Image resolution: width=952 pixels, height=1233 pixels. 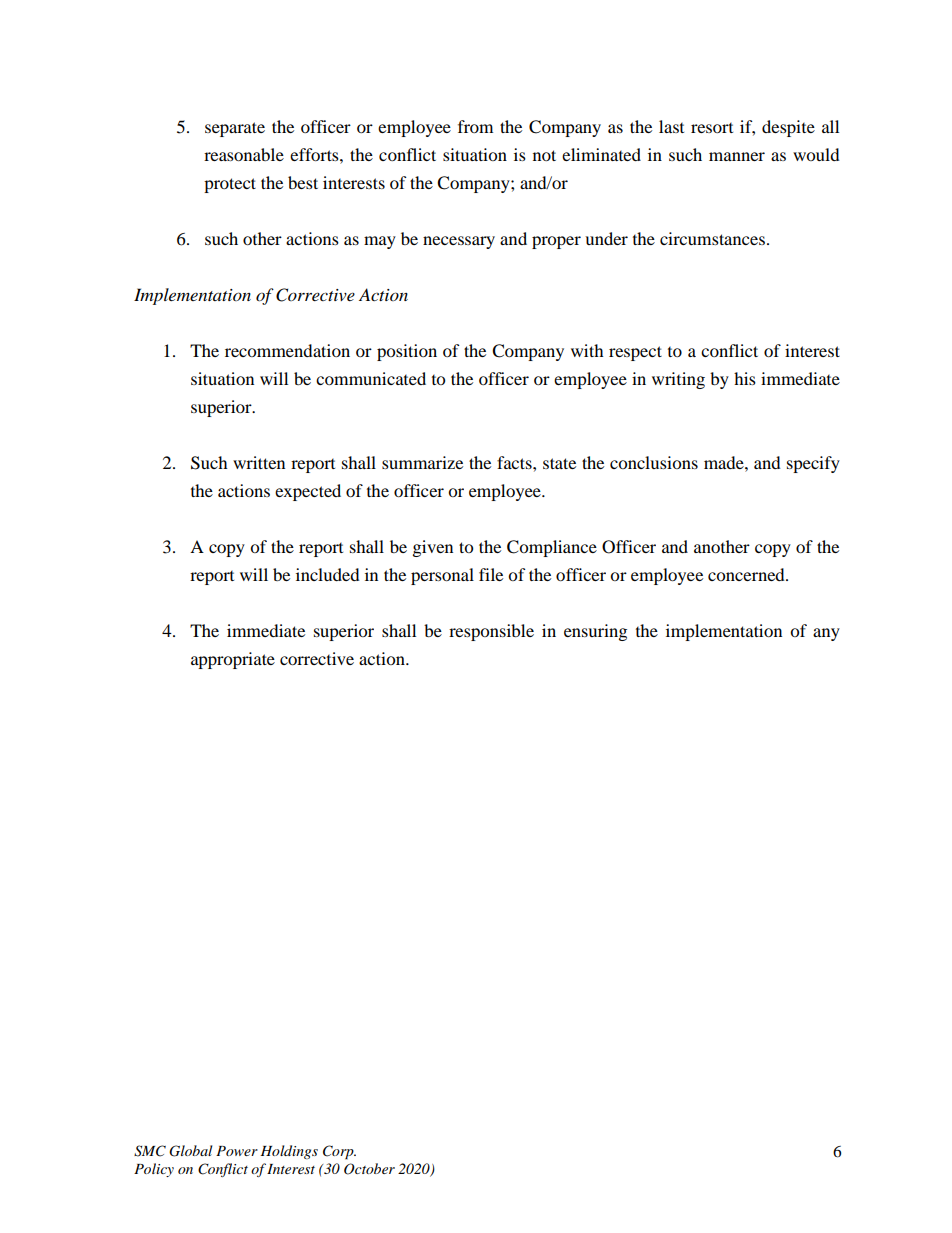 What do you see at coordinates (515, 462) in the screenshot?
I see `facts` at bounding box center [515, 462].
